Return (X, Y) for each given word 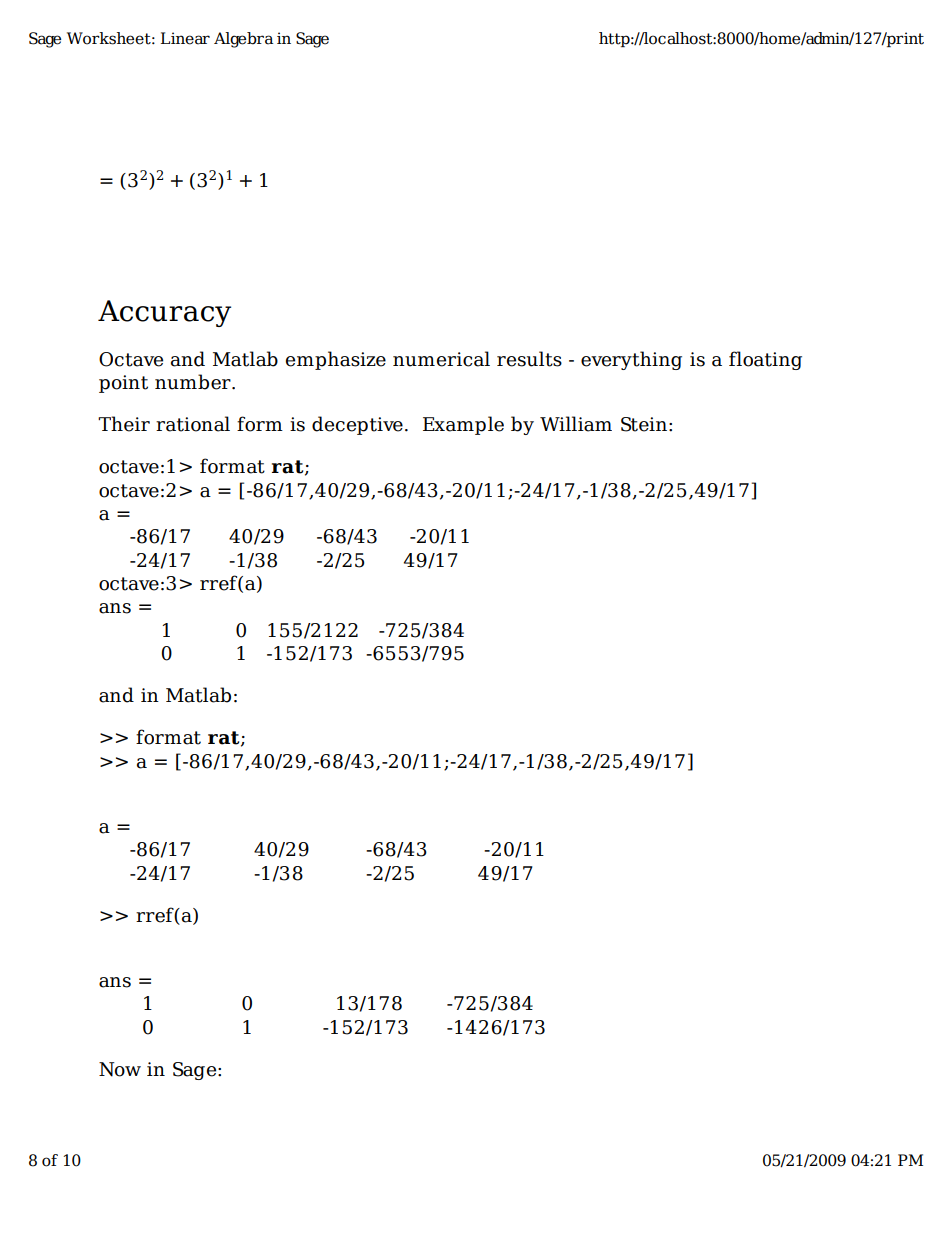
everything (631, 360)
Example (463, 425)
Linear (185, 38)
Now (120, 1069)
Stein (644, 424)
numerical (441, 359)
